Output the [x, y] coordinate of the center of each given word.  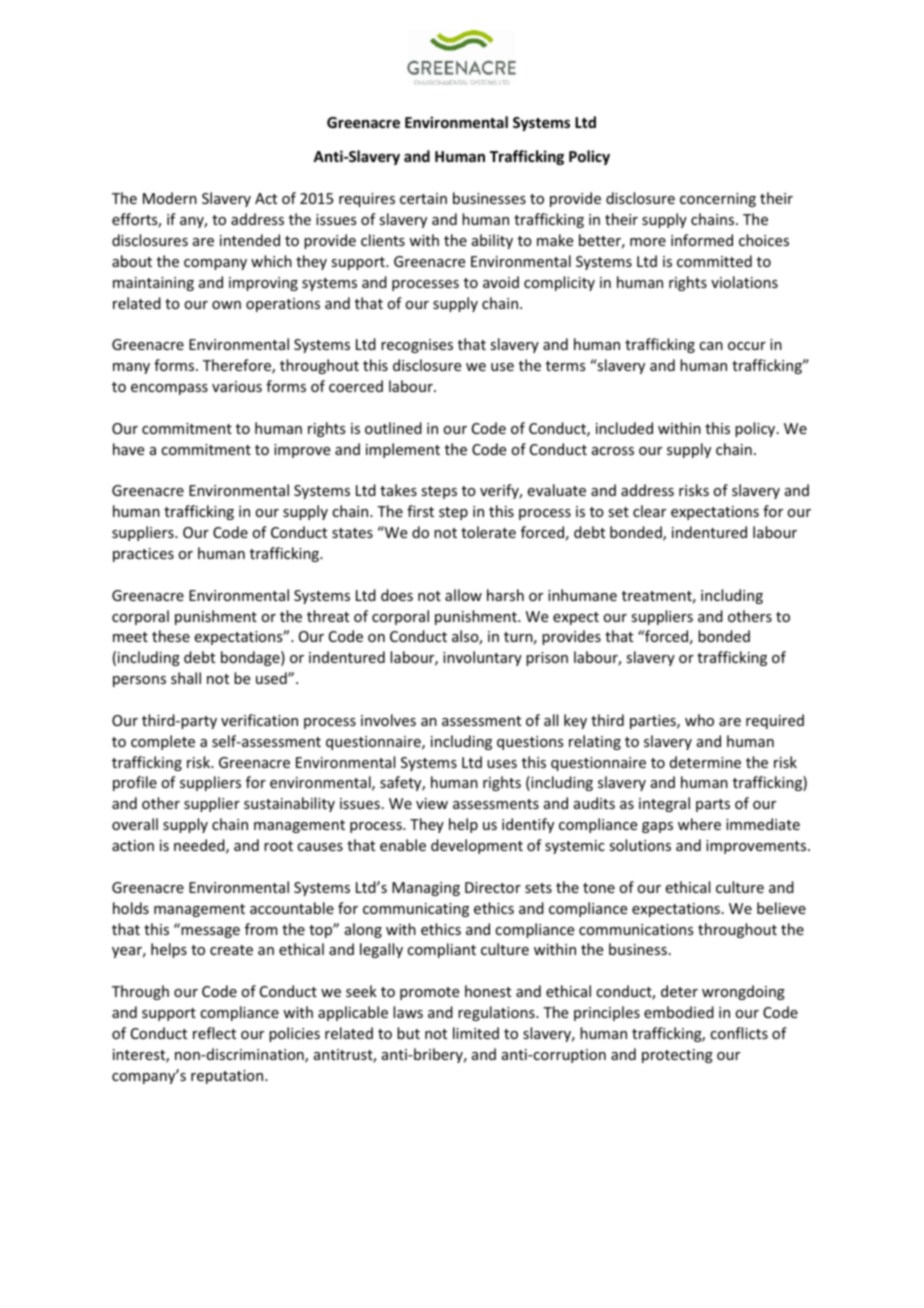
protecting [677, 1056]
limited [476, 1033]
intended [250, 240]
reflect [214, 1033]
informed [702, 240]
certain [423, 198]
